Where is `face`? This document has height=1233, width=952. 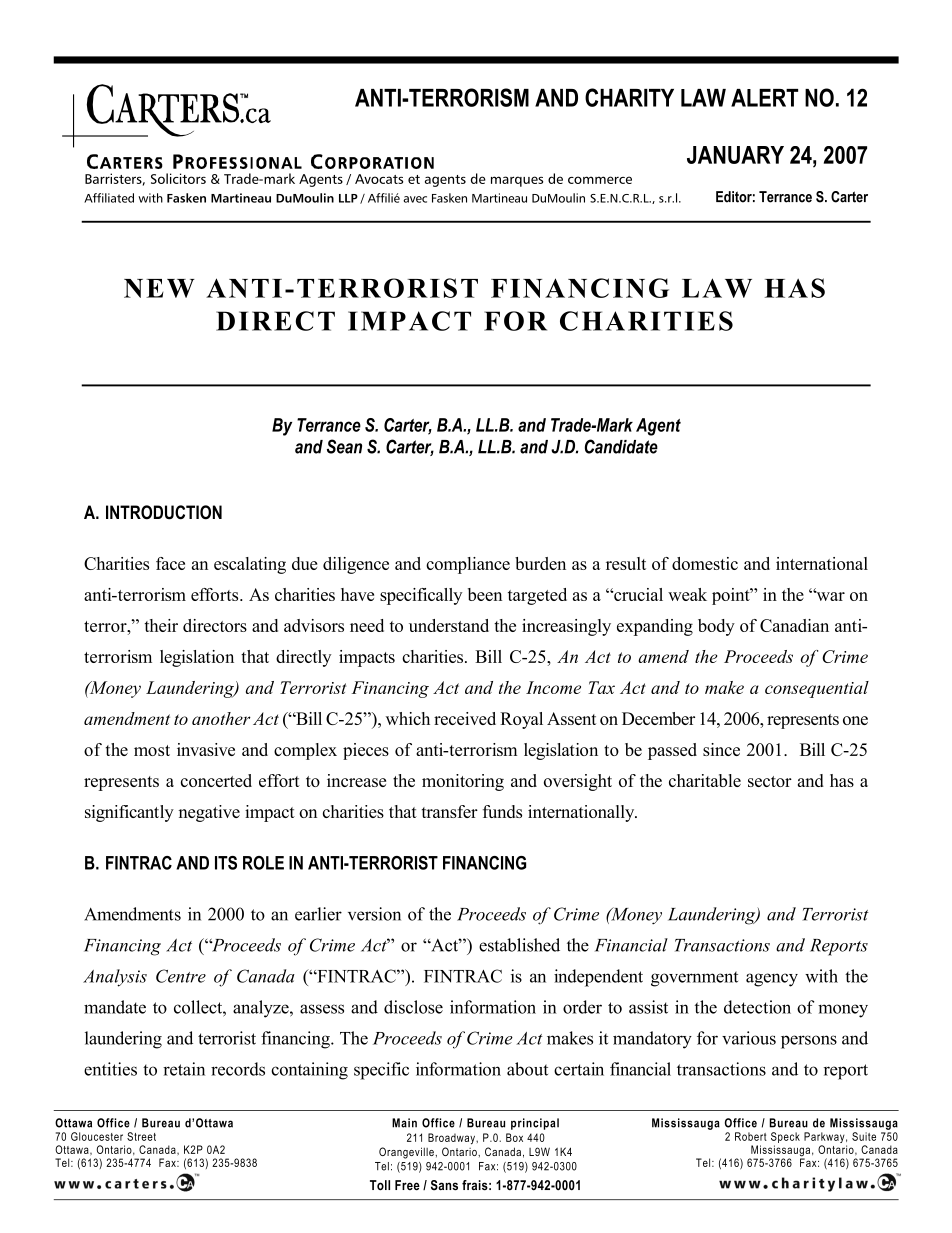
face is located at coordinates (170, 563).
